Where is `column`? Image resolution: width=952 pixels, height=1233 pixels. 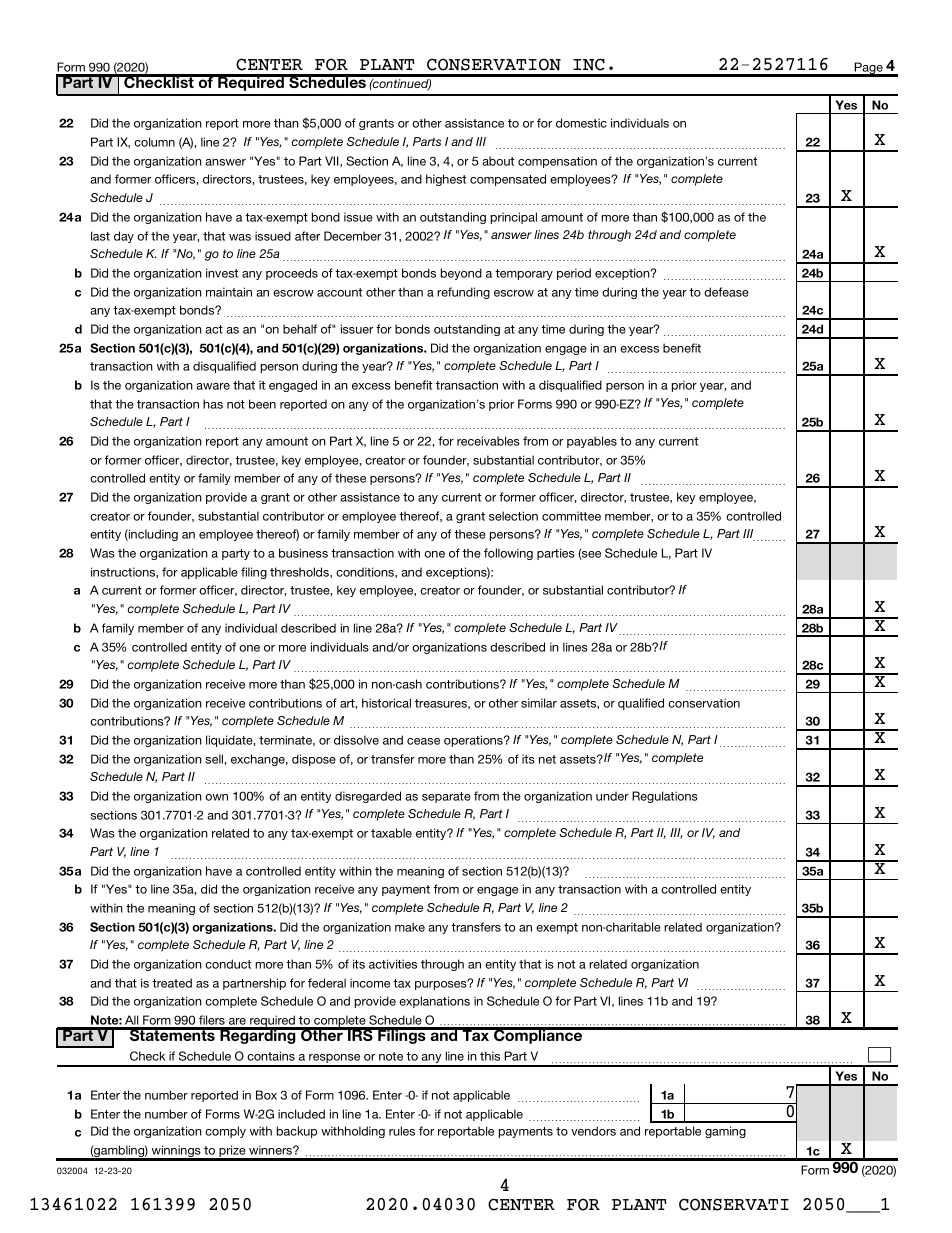
column is located at coordinates (154, 142).
